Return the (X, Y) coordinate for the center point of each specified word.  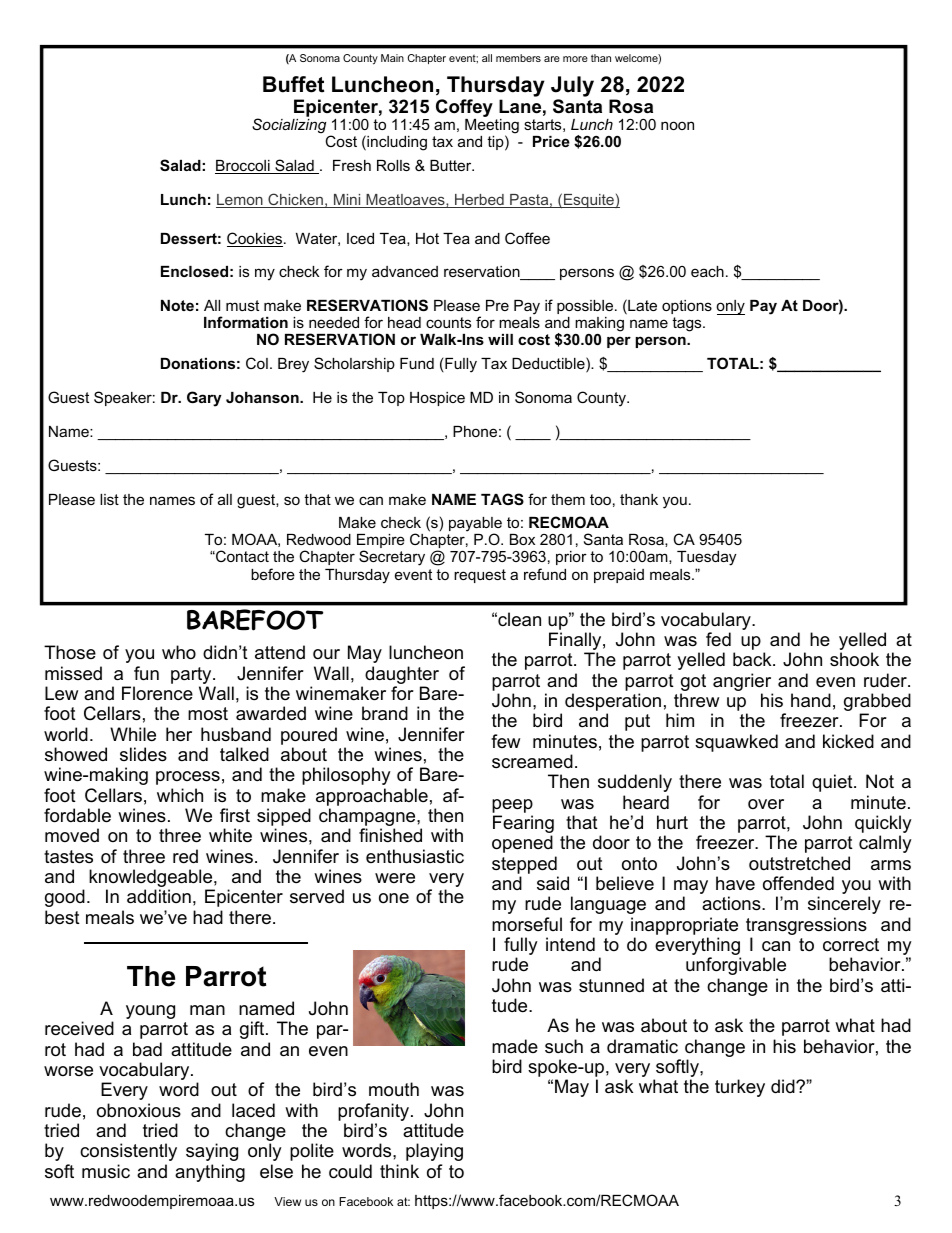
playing (434, 1152)
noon (677, 125)
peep (512, 806)
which (180, 795)
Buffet (293, 84)
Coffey (464, 109)
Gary (204, 399)
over (766, 804)
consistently (128, 1152)
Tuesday (706, 558)
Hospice (437, 399)
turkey (740, 1088)
